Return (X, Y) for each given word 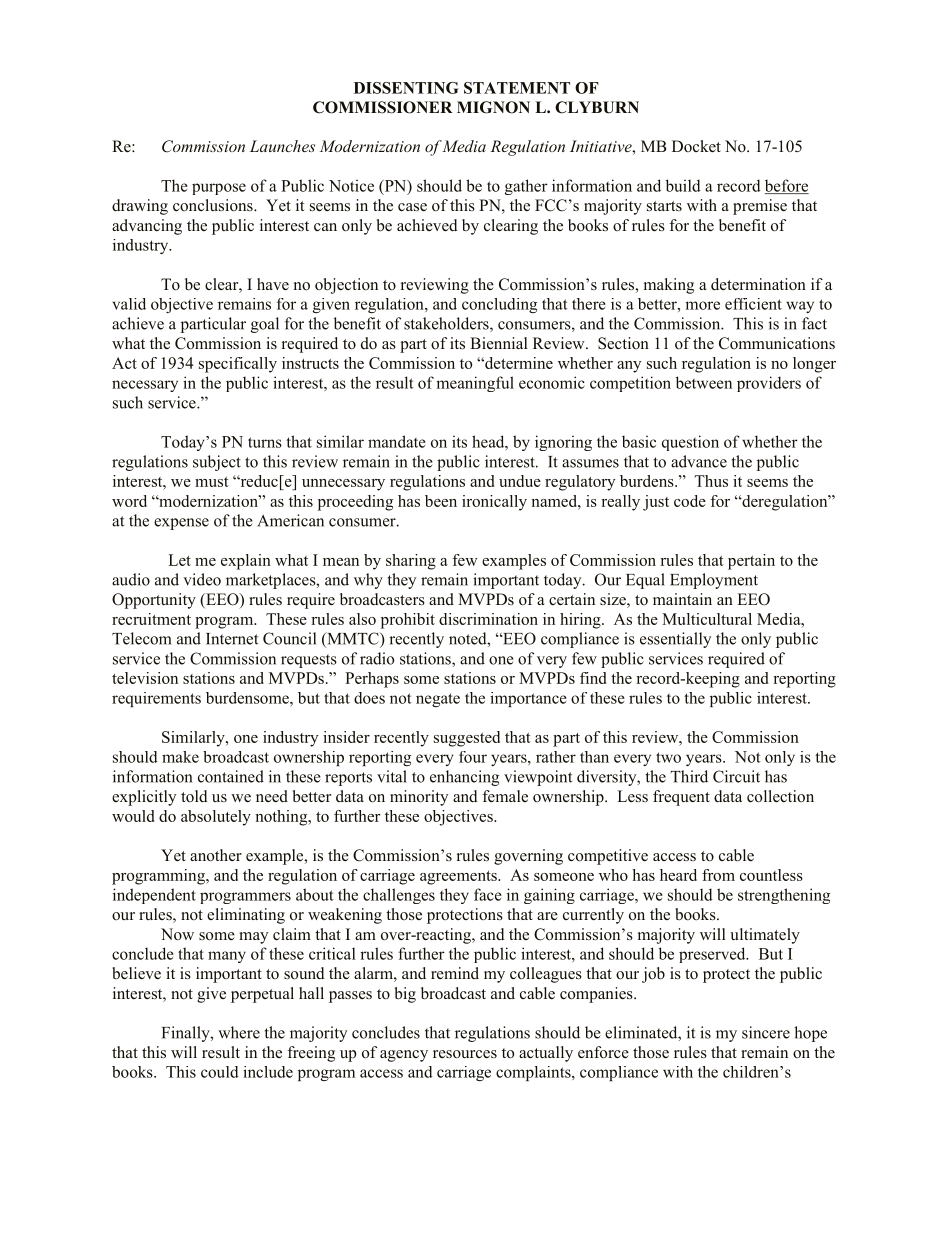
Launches (282, 146)
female (505, 796)
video (202, 579)
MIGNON (493, 107)
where (239, 1032)
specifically (238, 365)
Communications (777, 343)
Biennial (499, 343)
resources (465, 1054)
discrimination (488, 619)
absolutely (216, 818)
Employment (714, 581)
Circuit (736, 776)
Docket (696, 146)
